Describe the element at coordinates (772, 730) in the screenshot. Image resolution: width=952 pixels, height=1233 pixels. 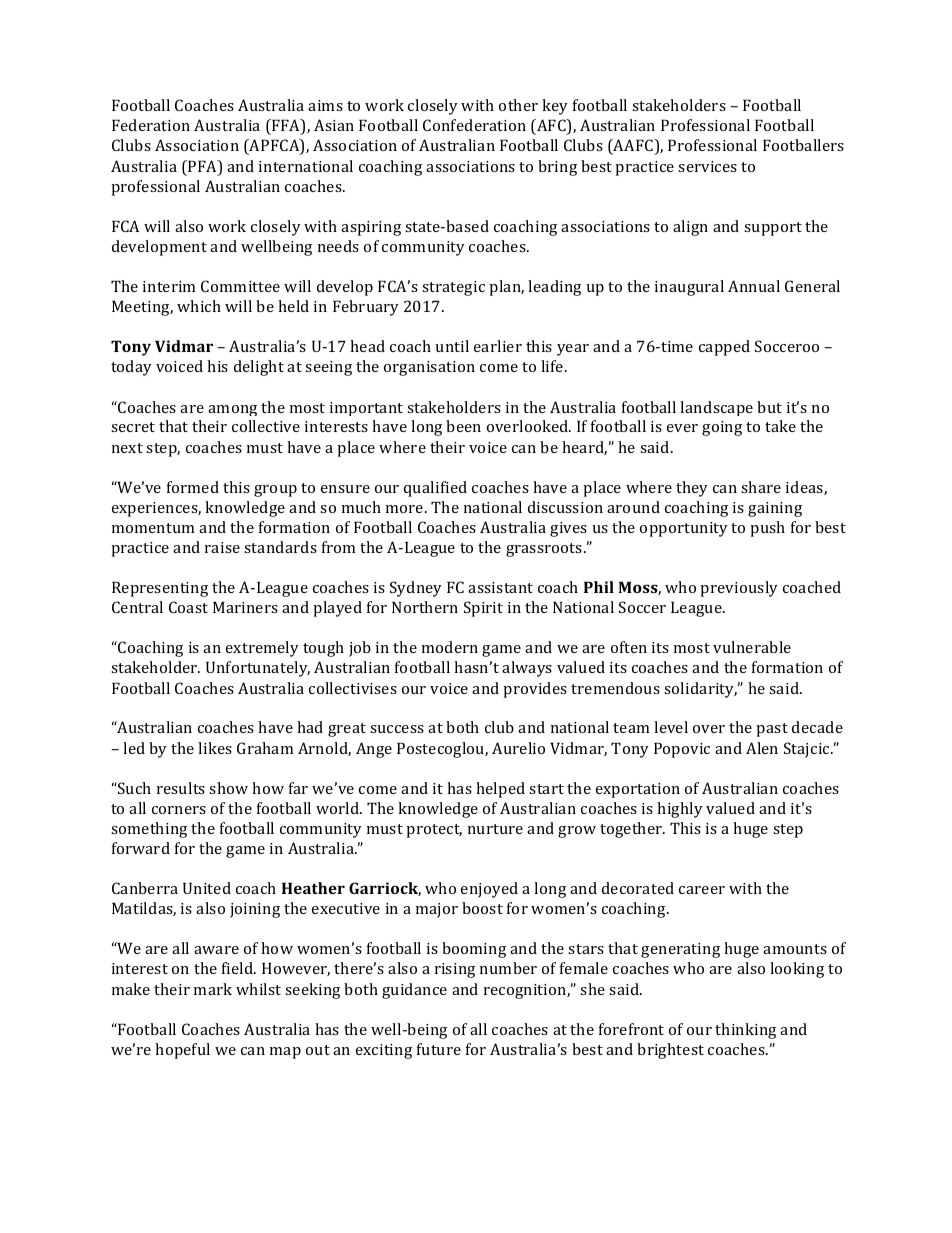
I see `past` at that location.
